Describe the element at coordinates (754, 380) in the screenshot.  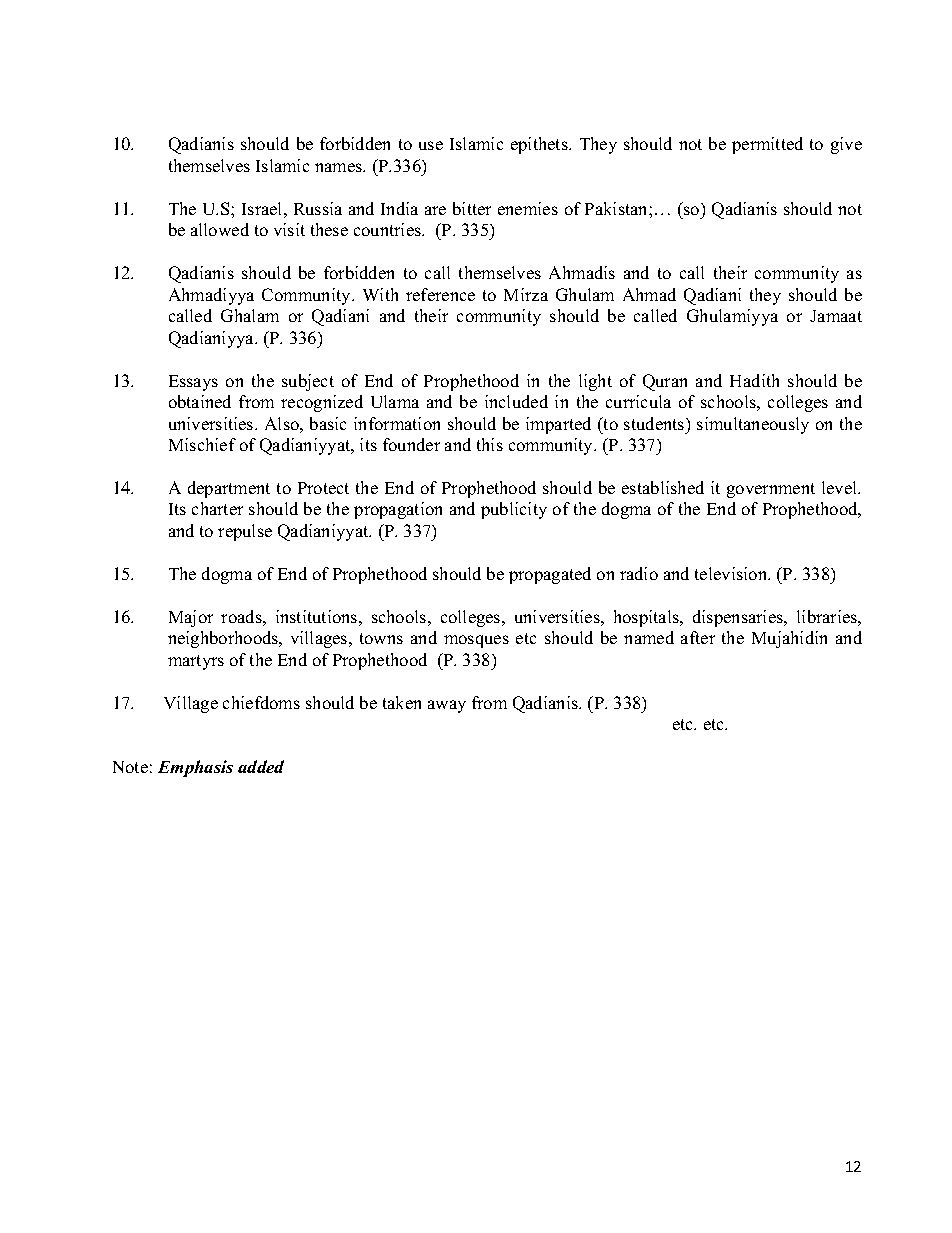
I see `Hadith` at that location.
